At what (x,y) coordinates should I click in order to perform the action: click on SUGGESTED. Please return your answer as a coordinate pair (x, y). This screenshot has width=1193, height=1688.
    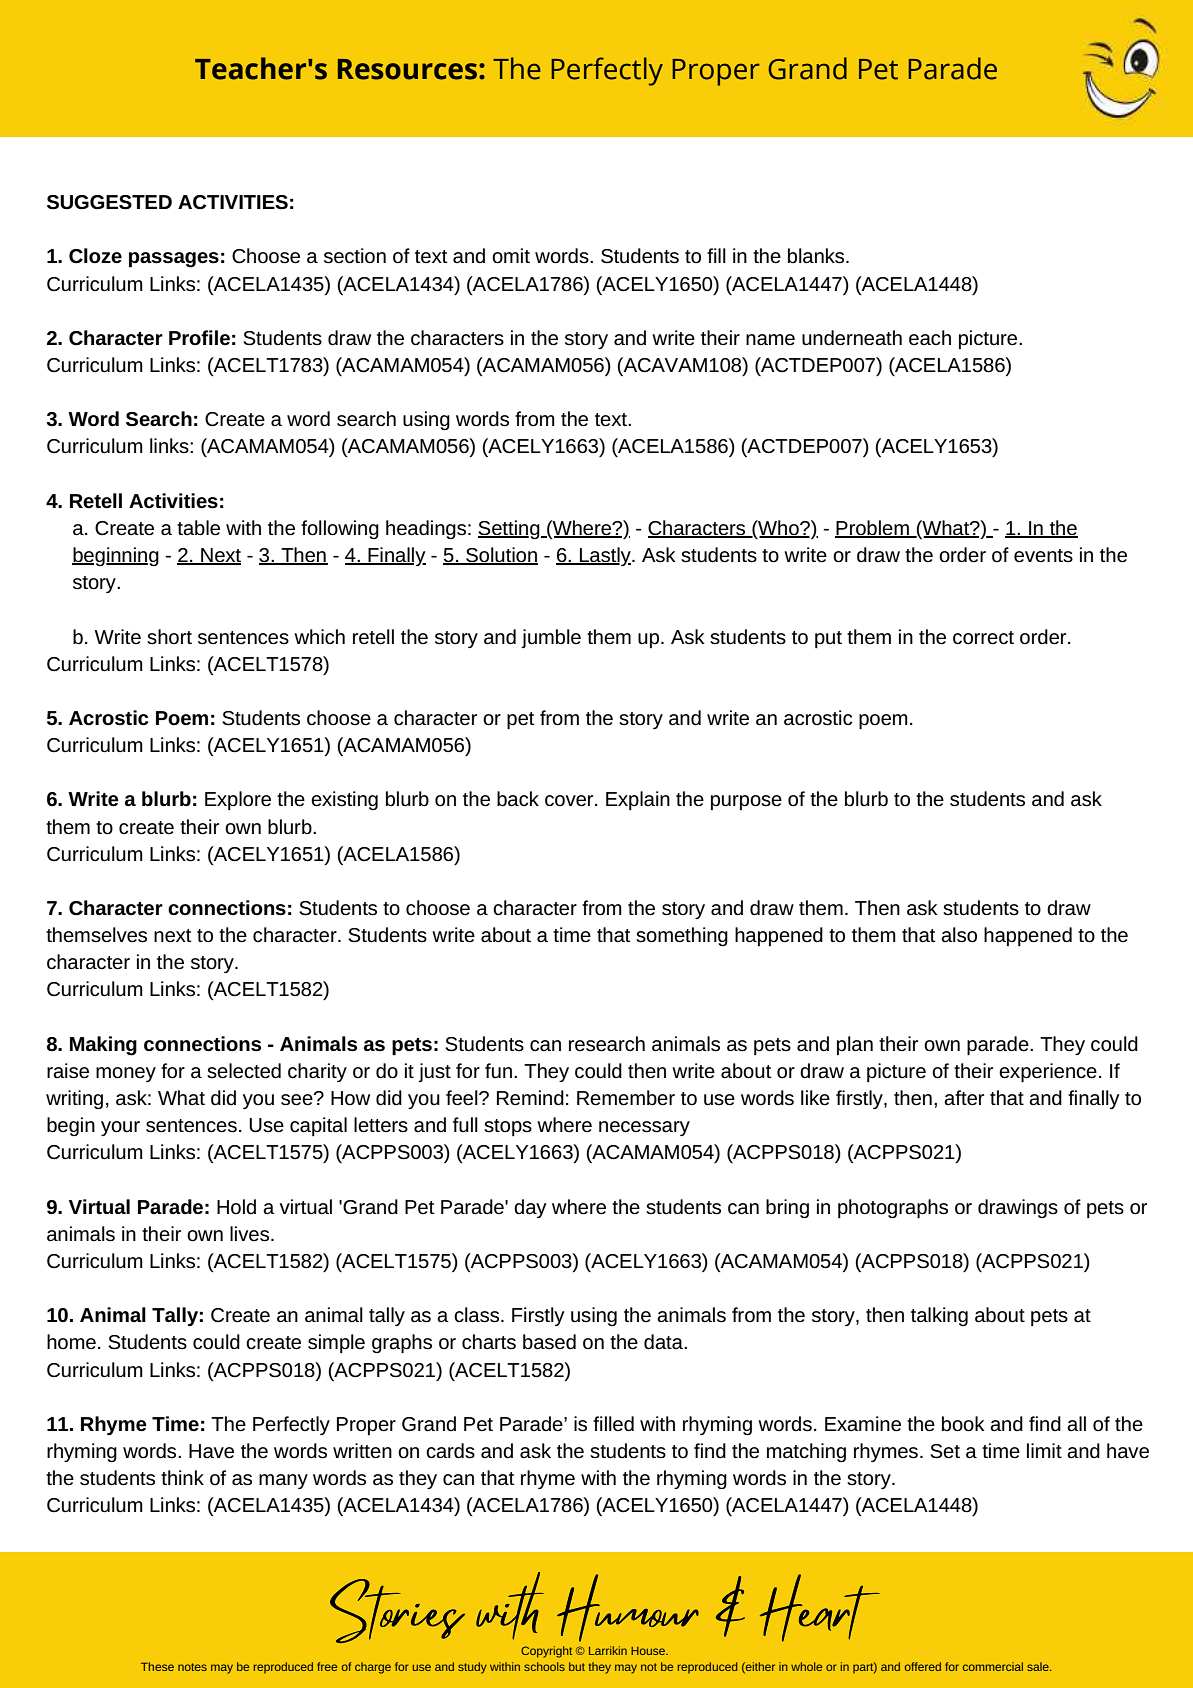
    Looking at the image, I should click on (109, 202).
